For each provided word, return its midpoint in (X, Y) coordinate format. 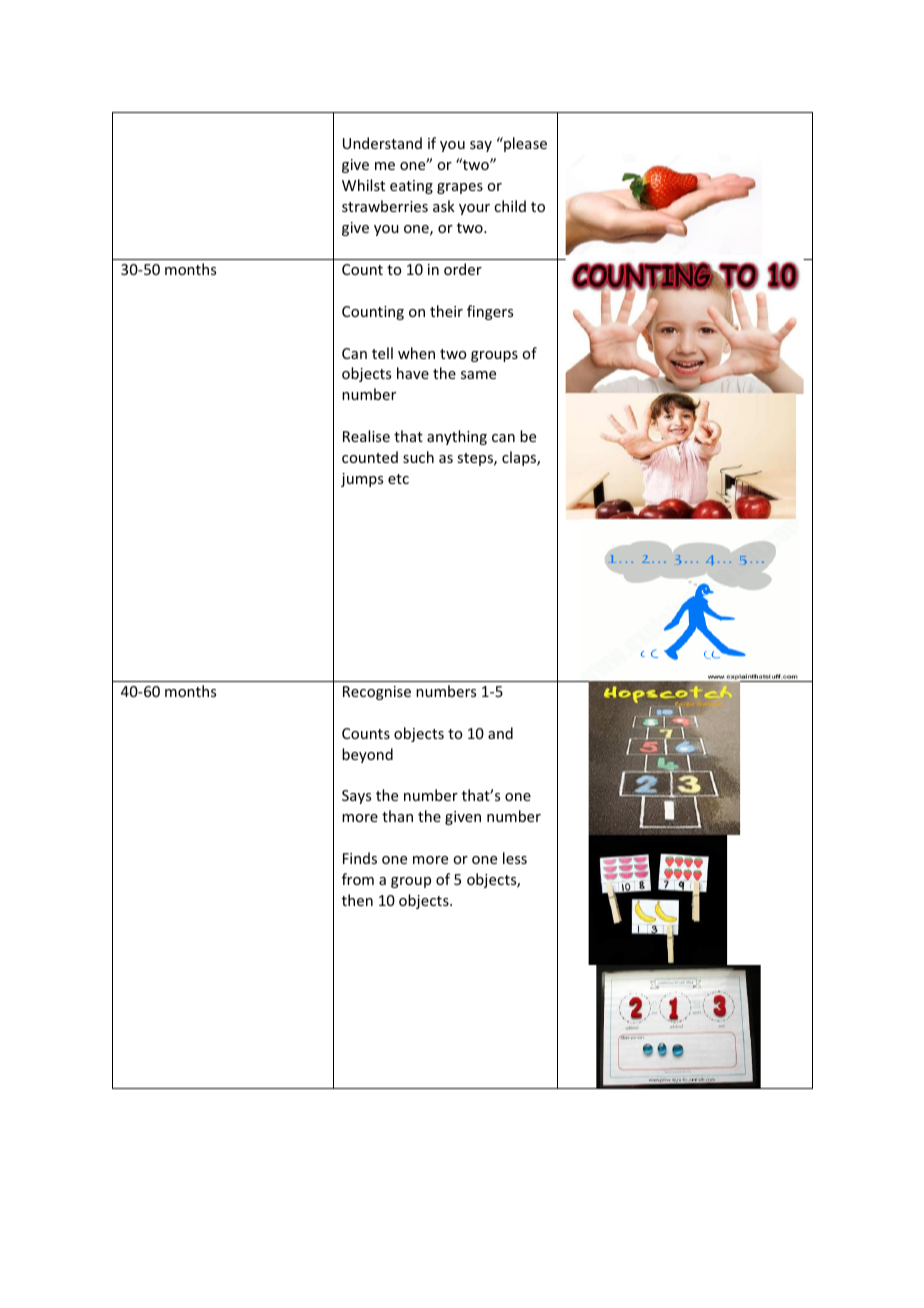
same (478, 375)
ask (444, 206)
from (358, 879)
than (397, 816)
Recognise (377, 693)
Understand (382, 143)
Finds (360, 858)
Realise (366, 436)
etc (398, 479)
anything (457, 437)
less (515, 858)
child (510, 206)
